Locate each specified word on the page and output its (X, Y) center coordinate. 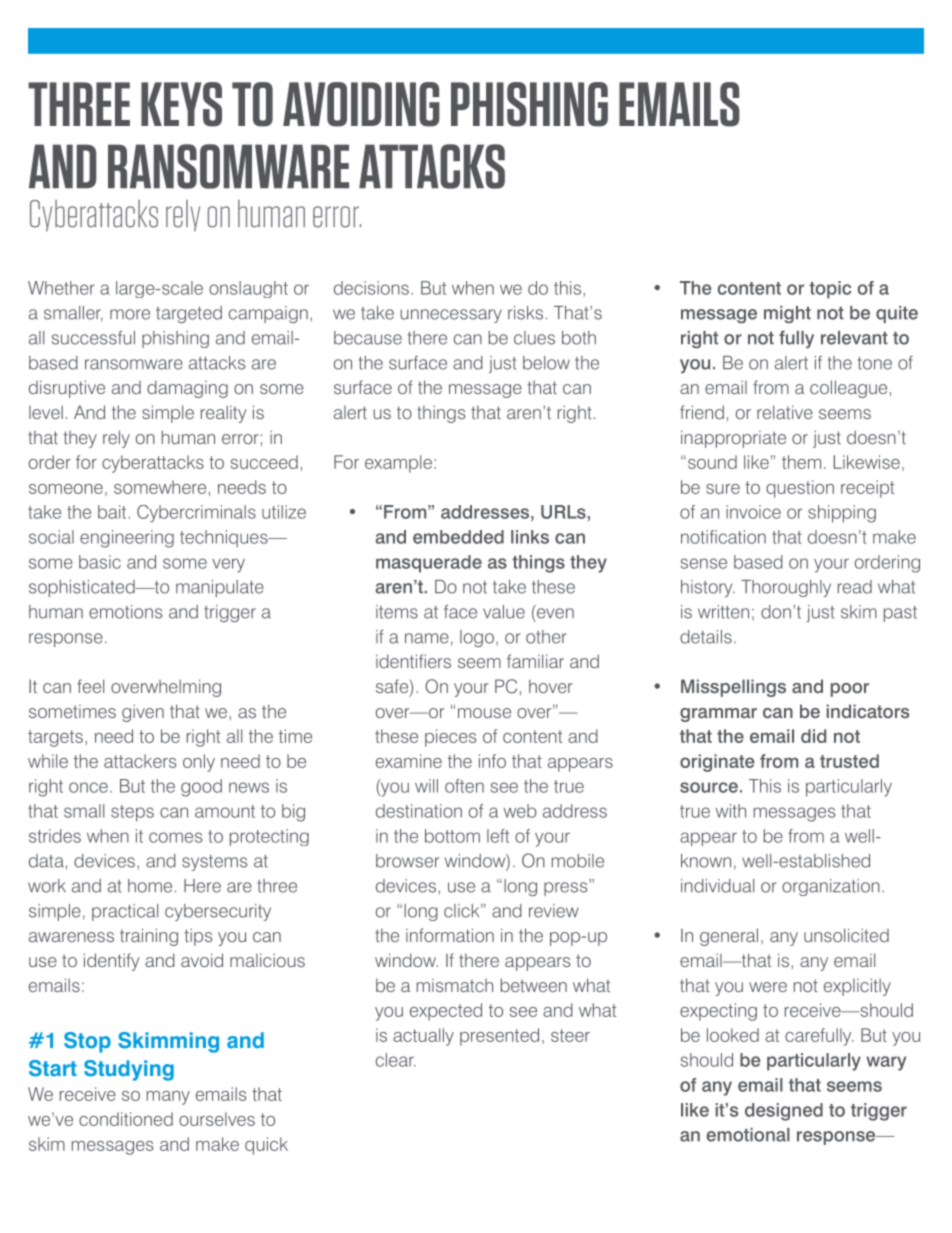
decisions (371, 288)
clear (396, 1060)
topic (830, 290)
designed (784, 1112)
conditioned (126, 1119)
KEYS (181, 104)
